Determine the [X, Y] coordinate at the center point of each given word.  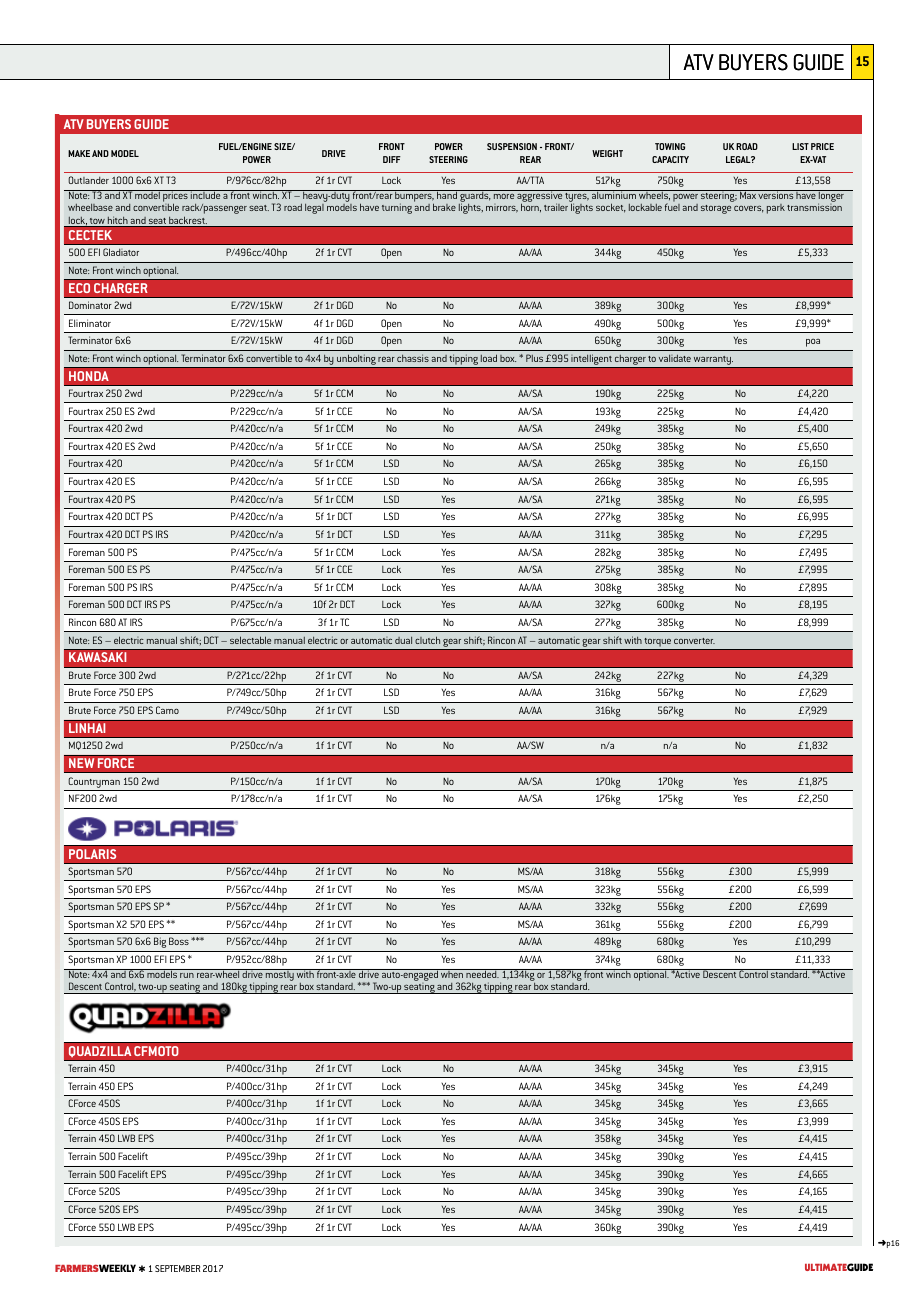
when [452, 973]
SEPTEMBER [177, 1268]
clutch [427, 640]
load [489, 358]
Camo [167, 710]
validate [675, 358]
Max [748, 194]
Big [160, 942]
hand [447, 194]
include [205, 194]
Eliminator [90, 323]
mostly [280, 976]
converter [694, 641]
